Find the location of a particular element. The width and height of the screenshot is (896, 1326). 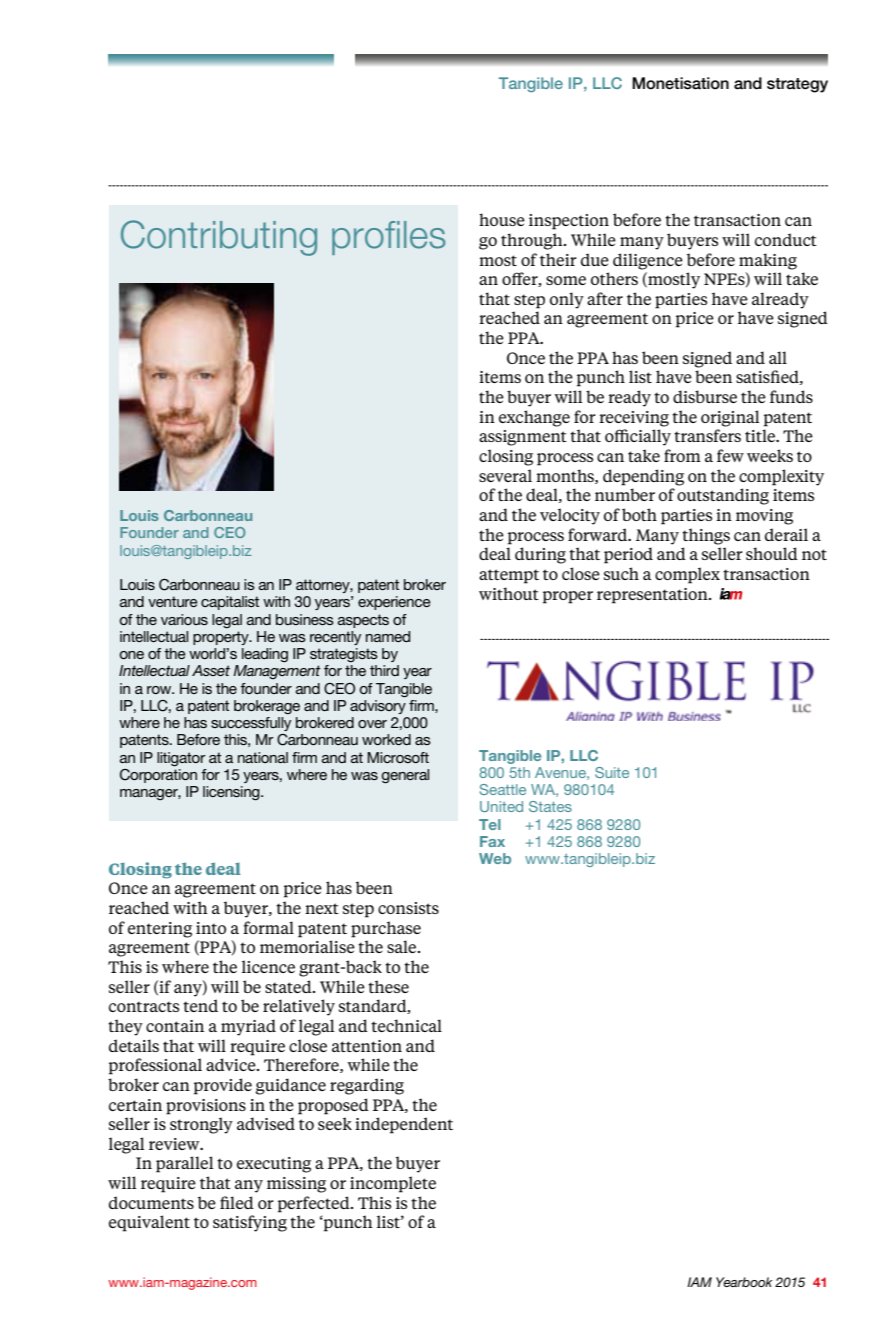

consists is located at coordinates (408, 908).
